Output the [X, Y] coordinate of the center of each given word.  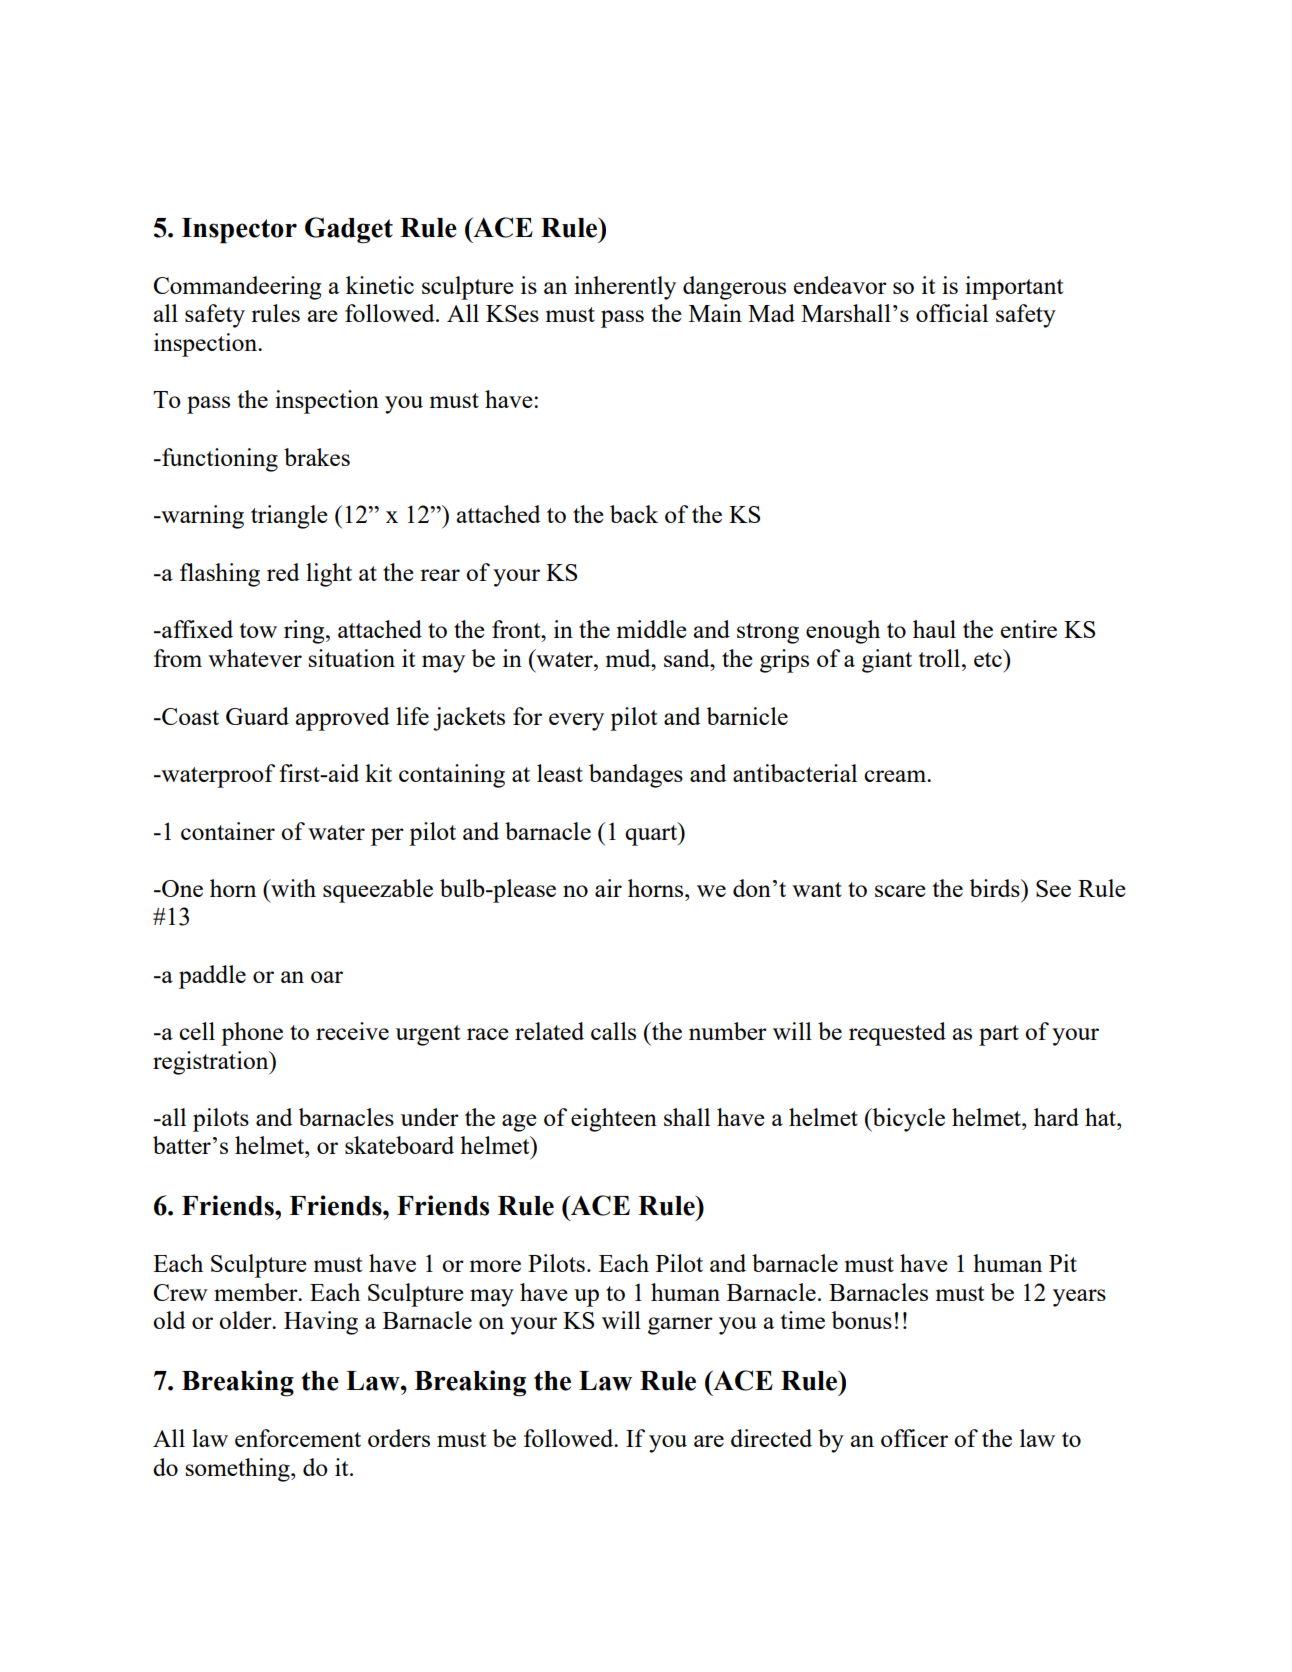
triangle [289, 517]
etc [989, 658]
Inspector [239, 231]
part [999, 1035]
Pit [1063, 1263]
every [576, 722]
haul [934, 629]
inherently [625, 288]
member [257, 1292]
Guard [257, 716]
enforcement [298, 1438]
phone [252, 1034]
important [1014, 288]
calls [613, 1031]
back [634, 514]
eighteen [614, 1120]
